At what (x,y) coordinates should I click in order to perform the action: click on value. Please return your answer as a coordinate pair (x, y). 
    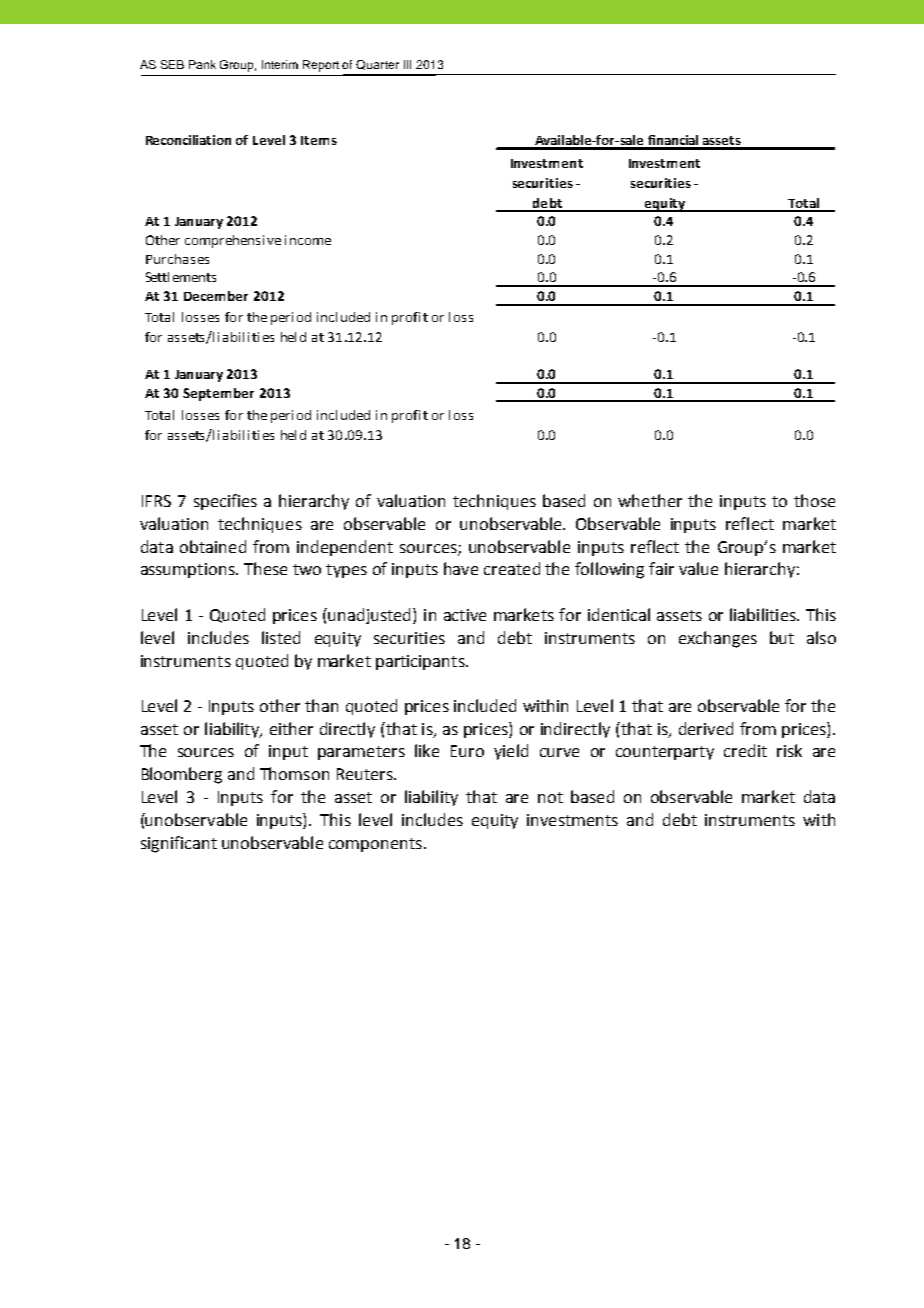
    Looking at the image, I should click on (698, 568).
